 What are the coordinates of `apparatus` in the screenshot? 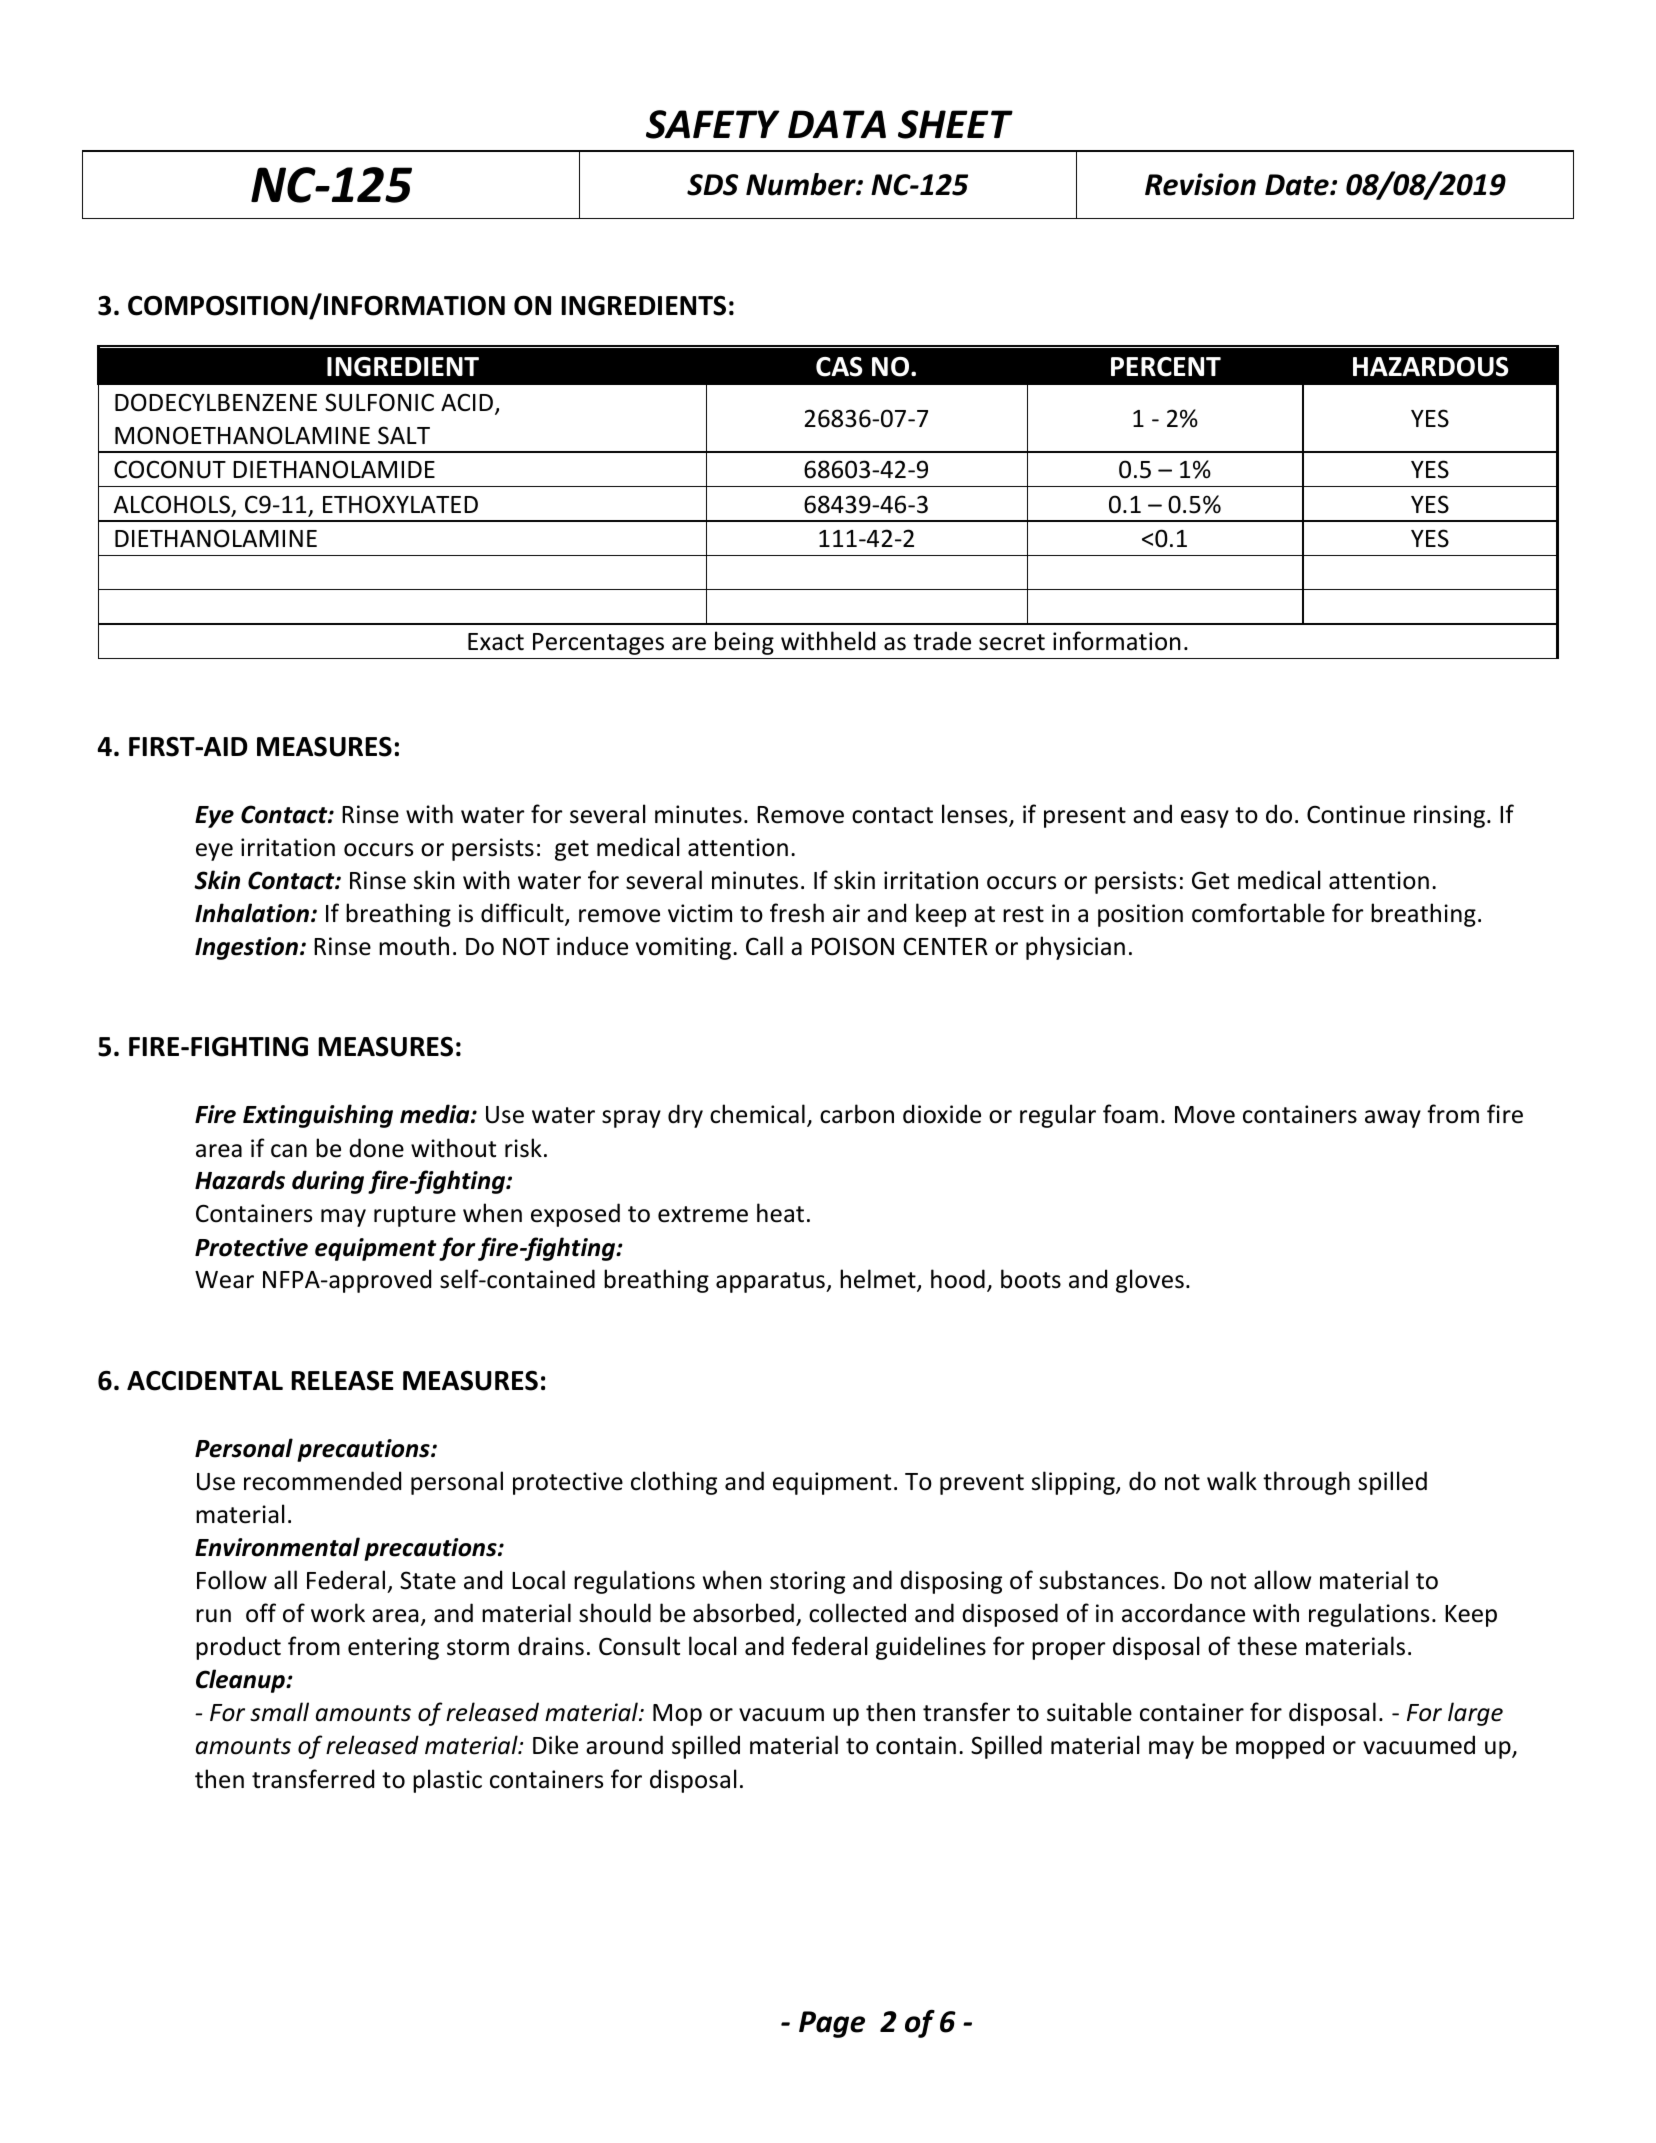 It's located at (771, 1282).
